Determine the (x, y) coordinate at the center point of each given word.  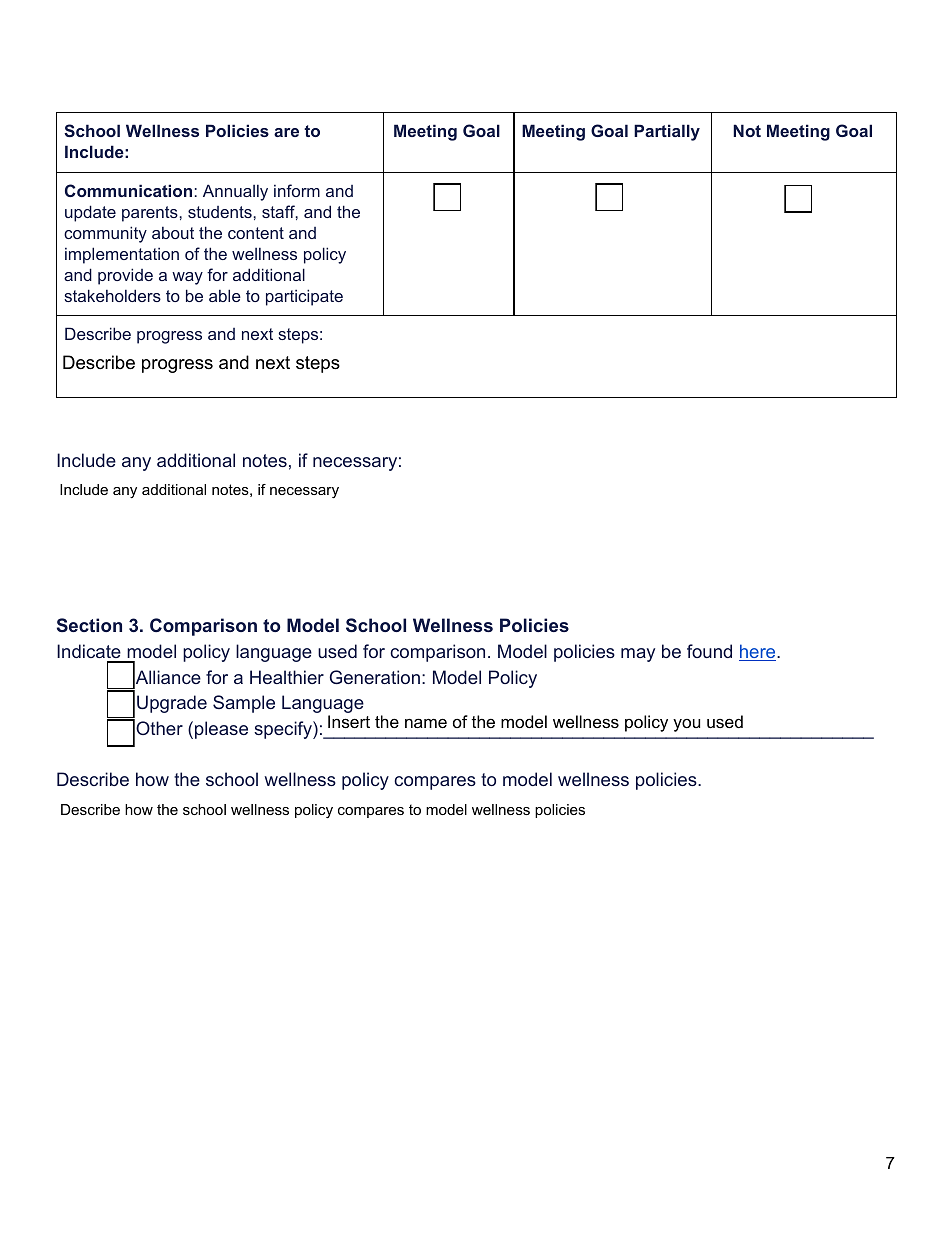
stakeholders (112, 295)
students (220, 212)
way (187, 278)
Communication (128, 190)
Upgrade (172, 704)
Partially (667, 132)
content (256, 233)
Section (89, 625)
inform (297, 190)
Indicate (89, 651)
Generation (375, 677)
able (225, 295)
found (709, 651)
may (638, 655)
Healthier (287, 677)
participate (304, 297)
